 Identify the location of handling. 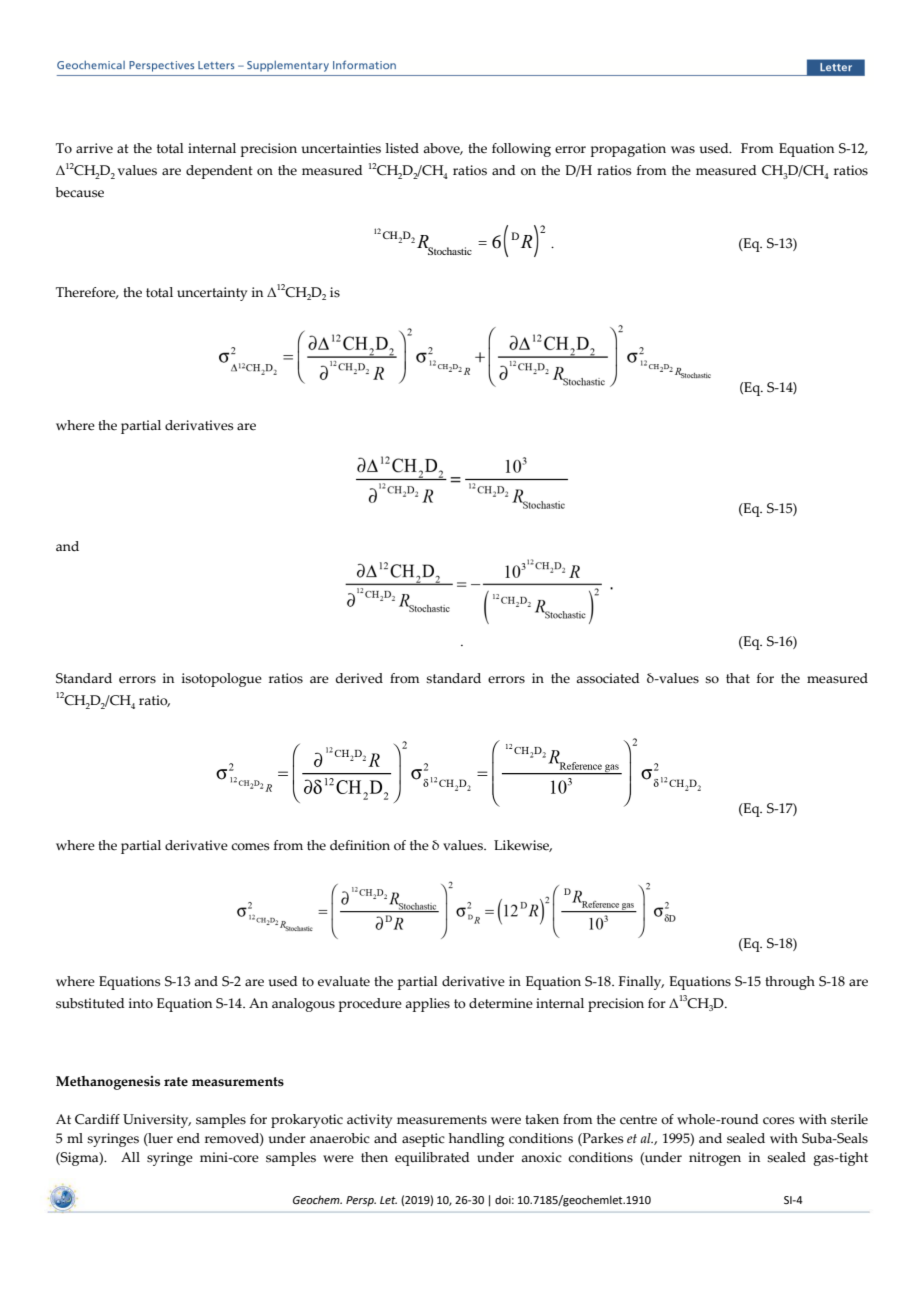
(476, 1140).
